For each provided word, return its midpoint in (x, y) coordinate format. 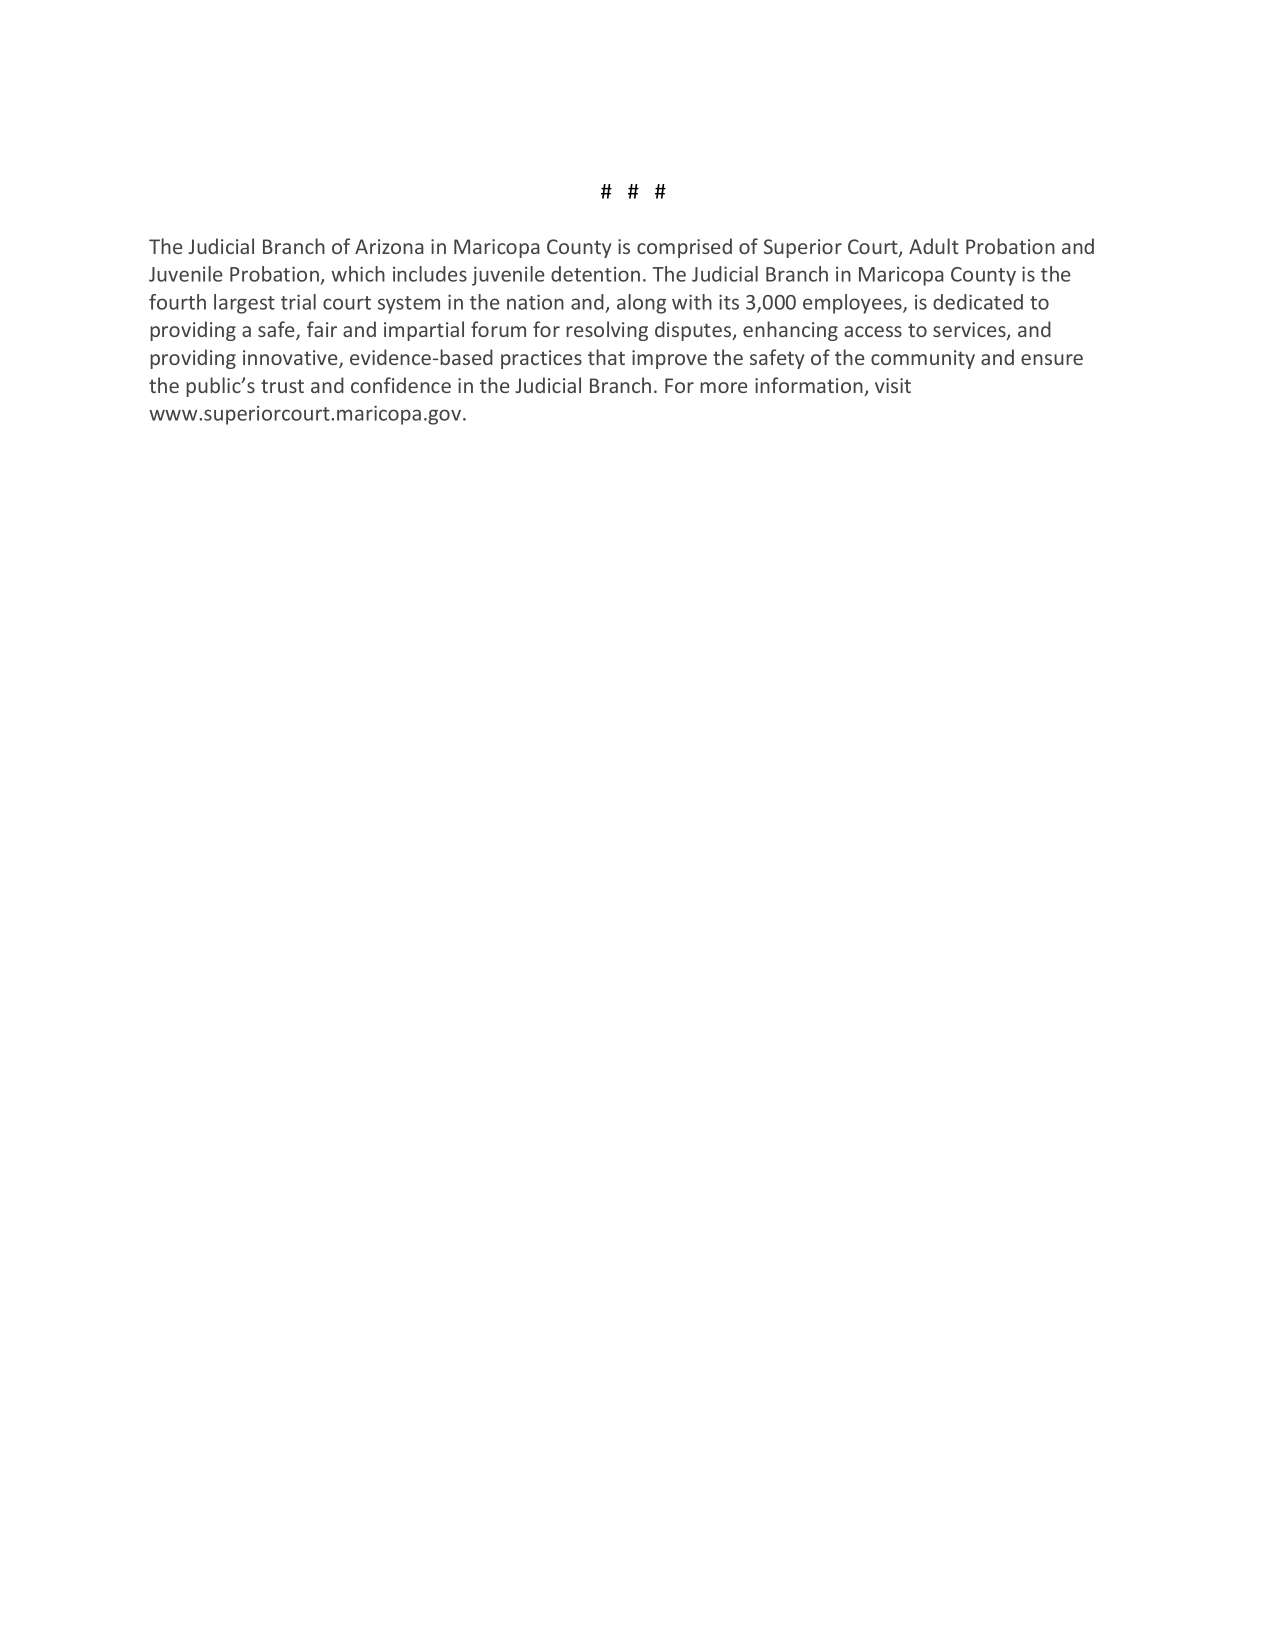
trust (282, 386)
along (641, 304)
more (723, 387)
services (970, 331)
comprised (684, 248)
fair (322, 329)
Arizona (389, 246)
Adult (934, 246)
